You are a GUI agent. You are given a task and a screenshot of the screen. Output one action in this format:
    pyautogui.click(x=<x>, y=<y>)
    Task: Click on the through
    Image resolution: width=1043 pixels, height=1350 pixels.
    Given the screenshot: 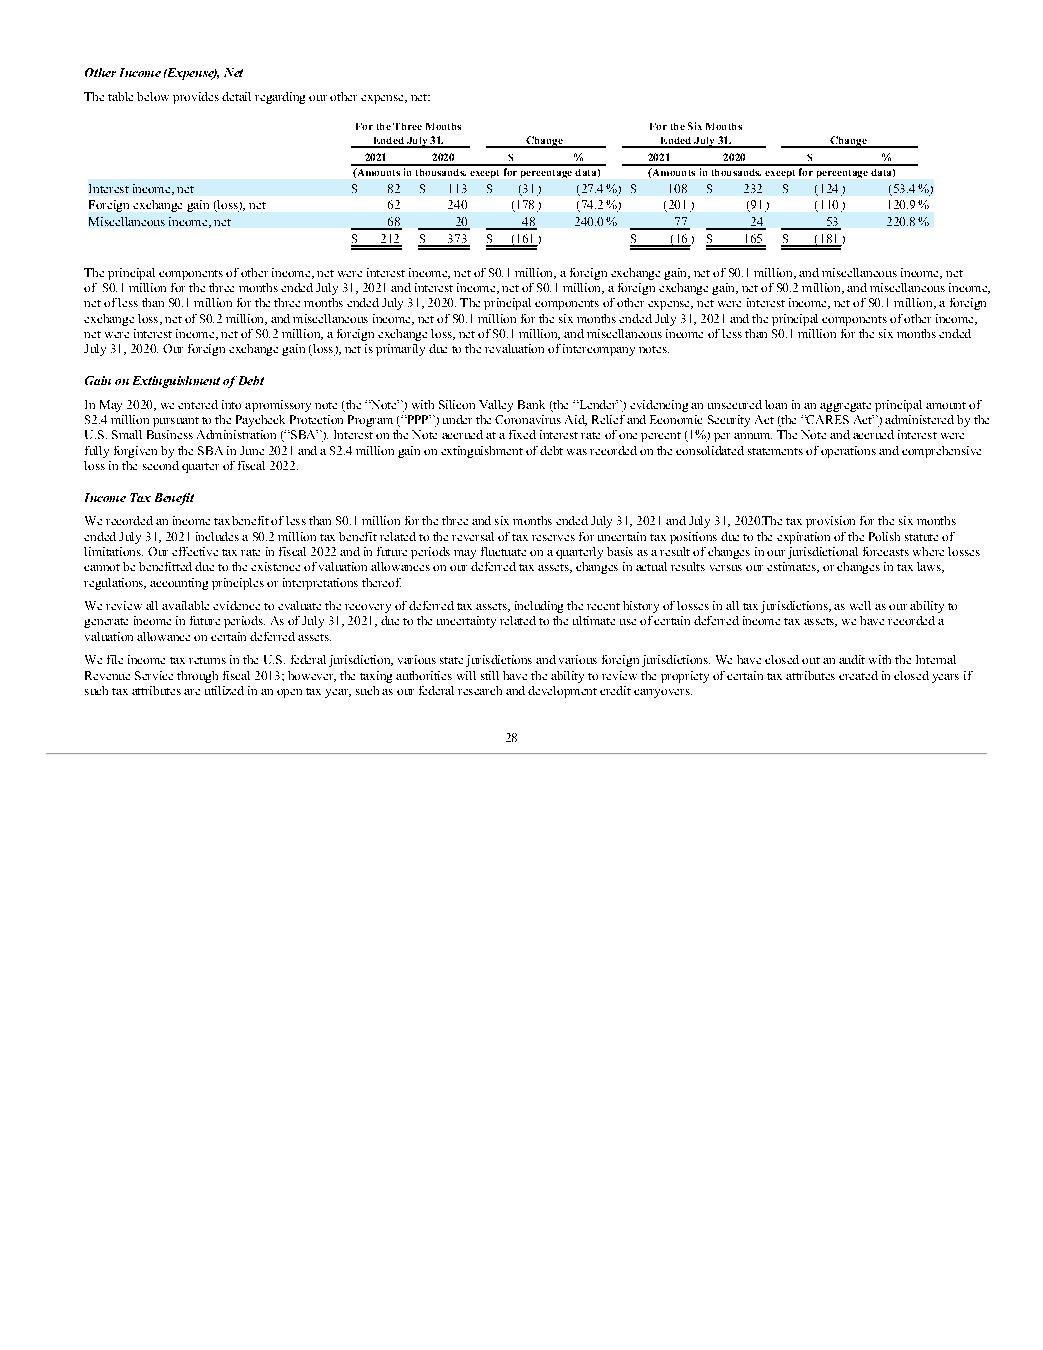 What is the action you would take?
    pyautogui.click(x=197, y=677)
